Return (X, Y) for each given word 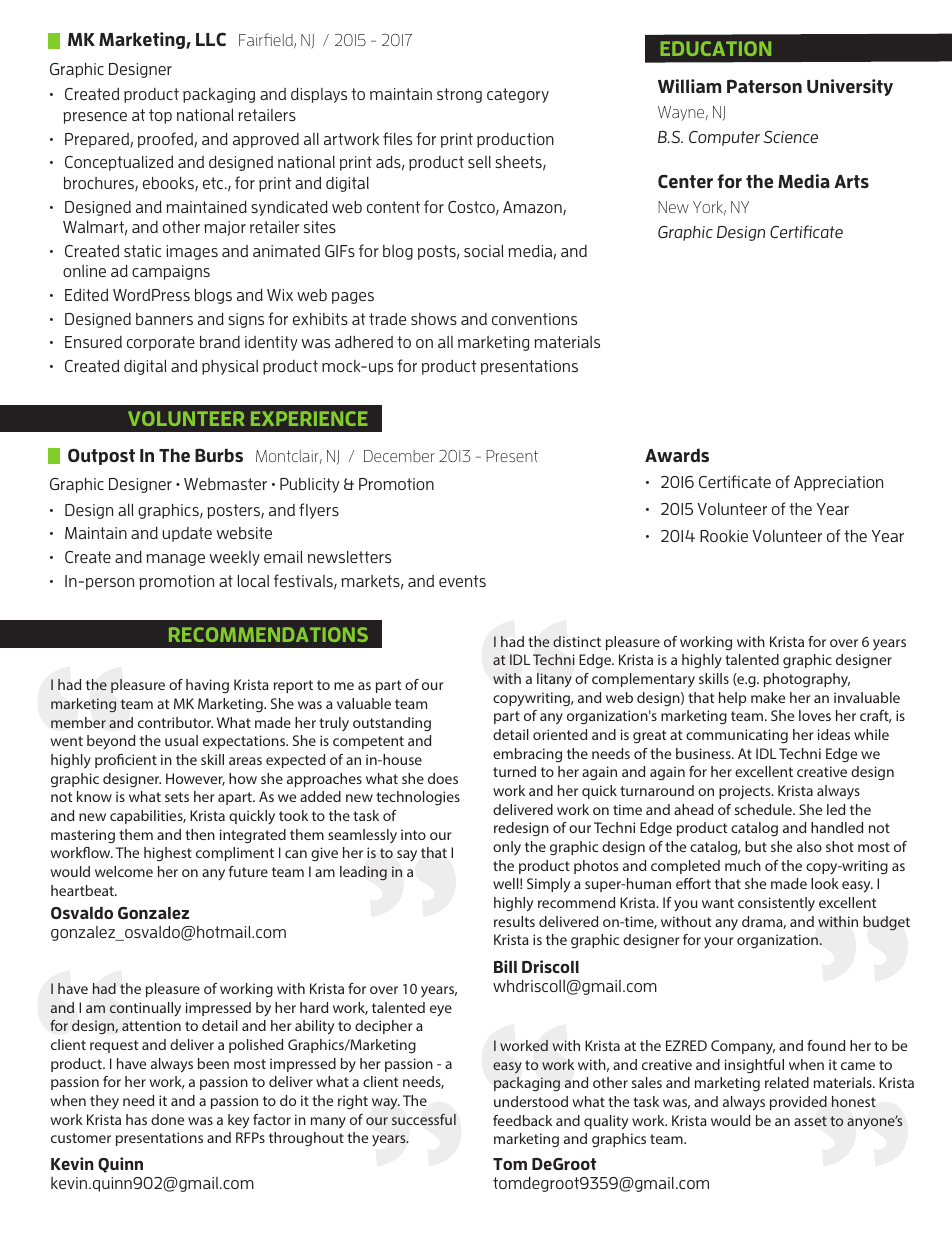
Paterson (764, 86)
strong (459, 95)
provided (798, 1103)
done (167, 1119)
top (160, 116)
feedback (522, 1120)
